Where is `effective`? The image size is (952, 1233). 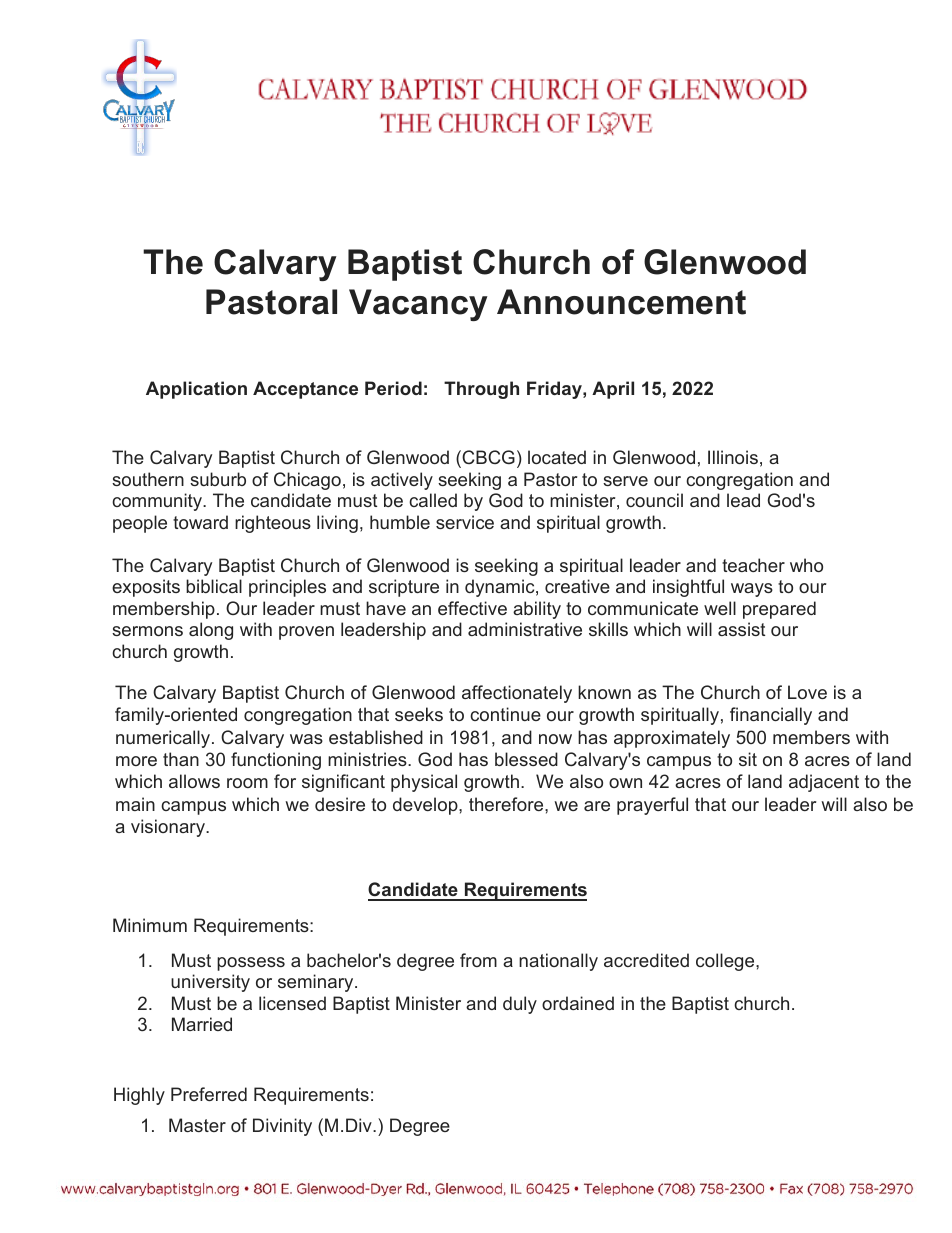
effective is located at coordinates (472, 608).
